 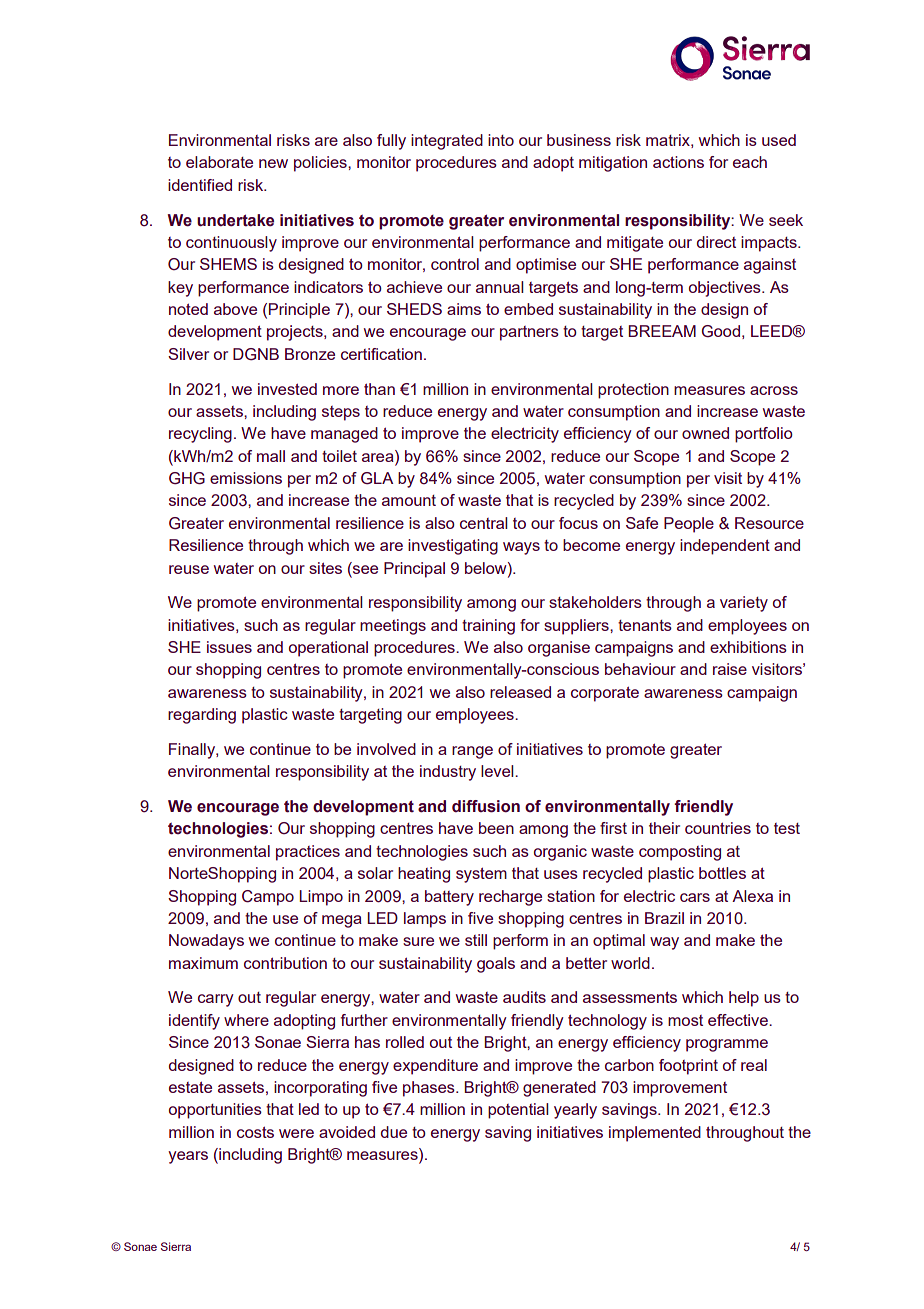 I want to click on costs, so click(x=255, y=1132).
